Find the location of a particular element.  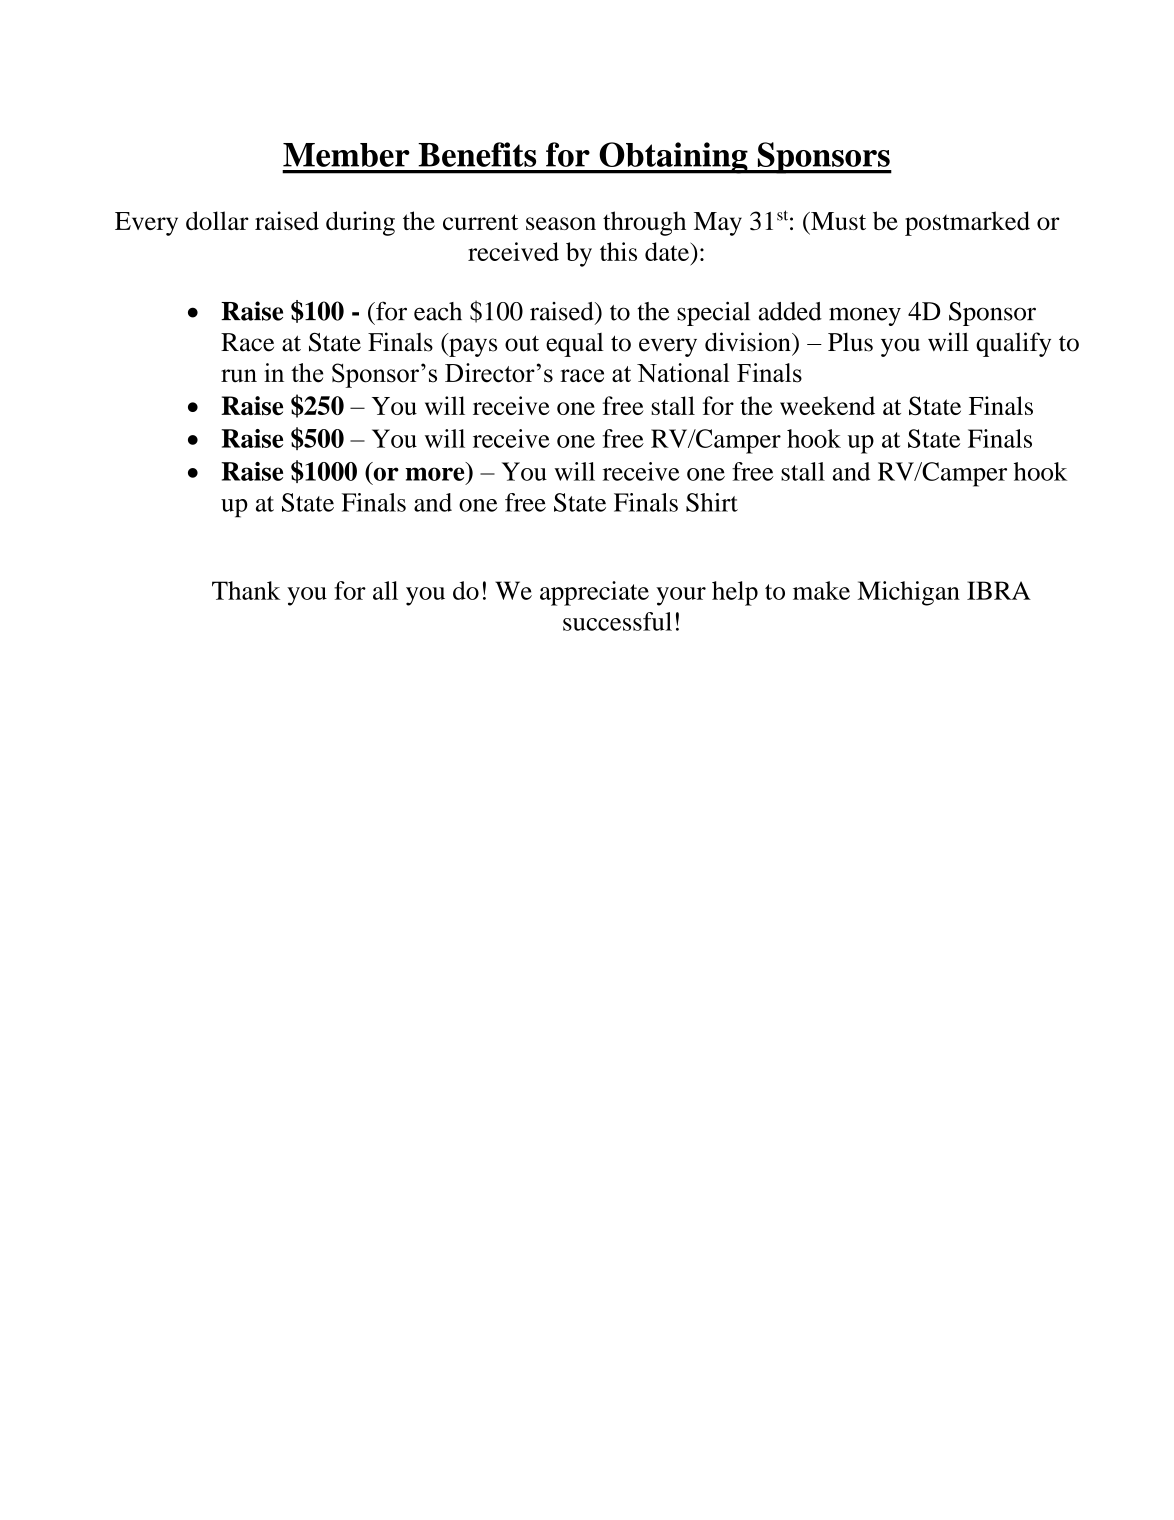

money is located at coordinates (865, 316).
